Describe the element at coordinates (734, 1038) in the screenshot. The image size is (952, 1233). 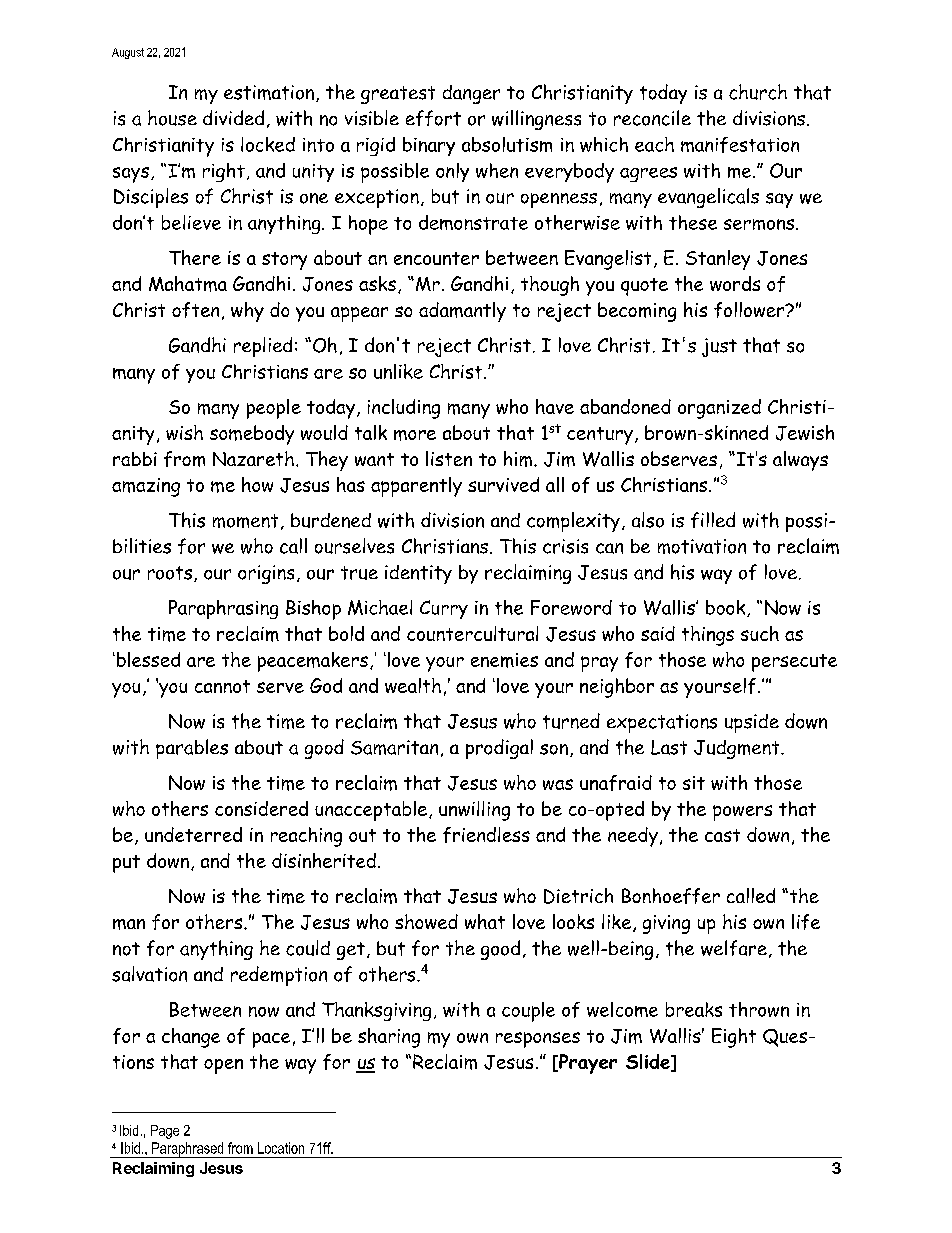
I see `Eight` at that location.
